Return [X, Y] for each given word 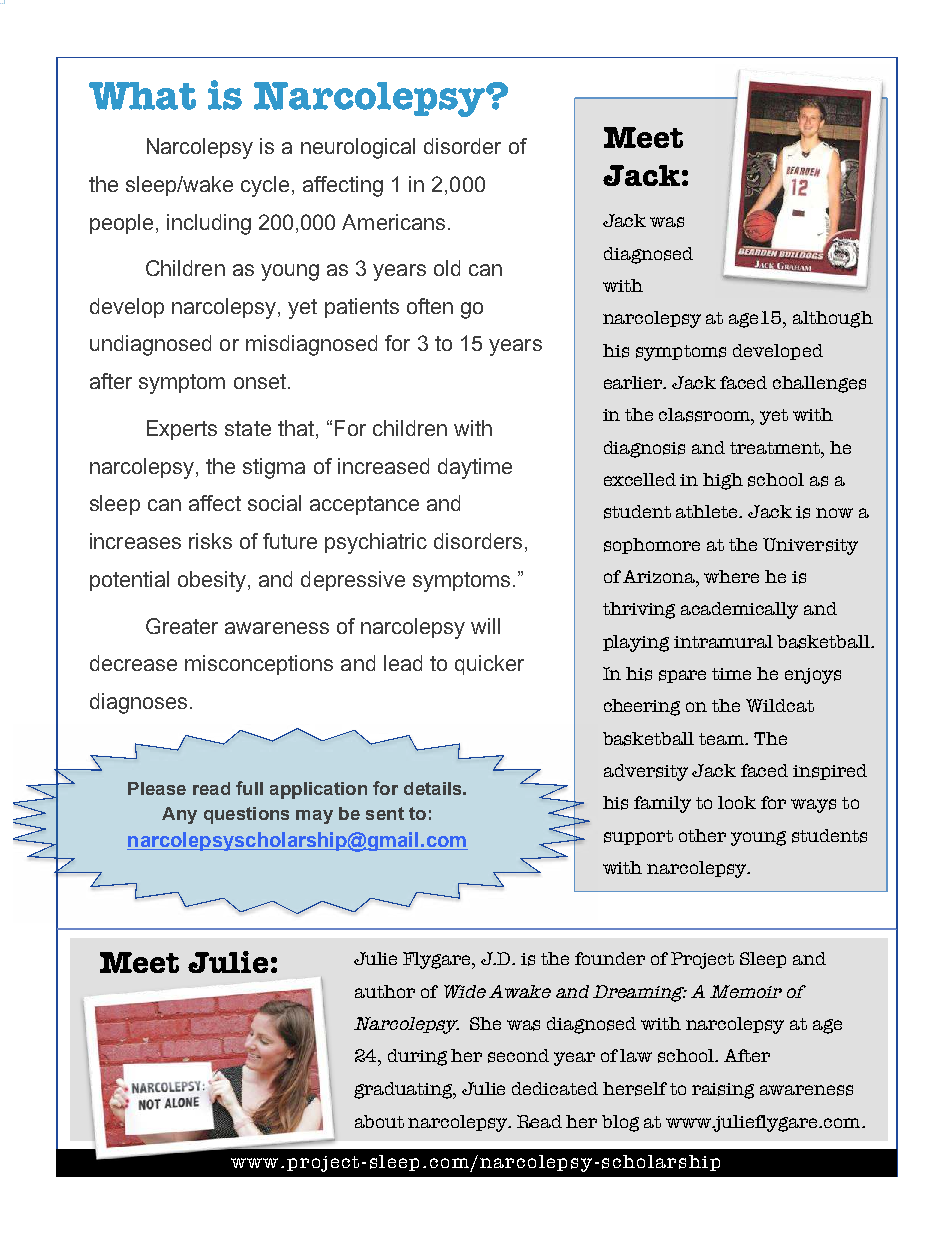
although [833, 319]
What [142, 96]
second [518, 1056]
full [249, 788]
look [737, 802]
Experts [182, 430]
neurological [358, 148]
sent [385, 813]
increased [383, 466]
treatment [776, 448]
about [379, 1121]
